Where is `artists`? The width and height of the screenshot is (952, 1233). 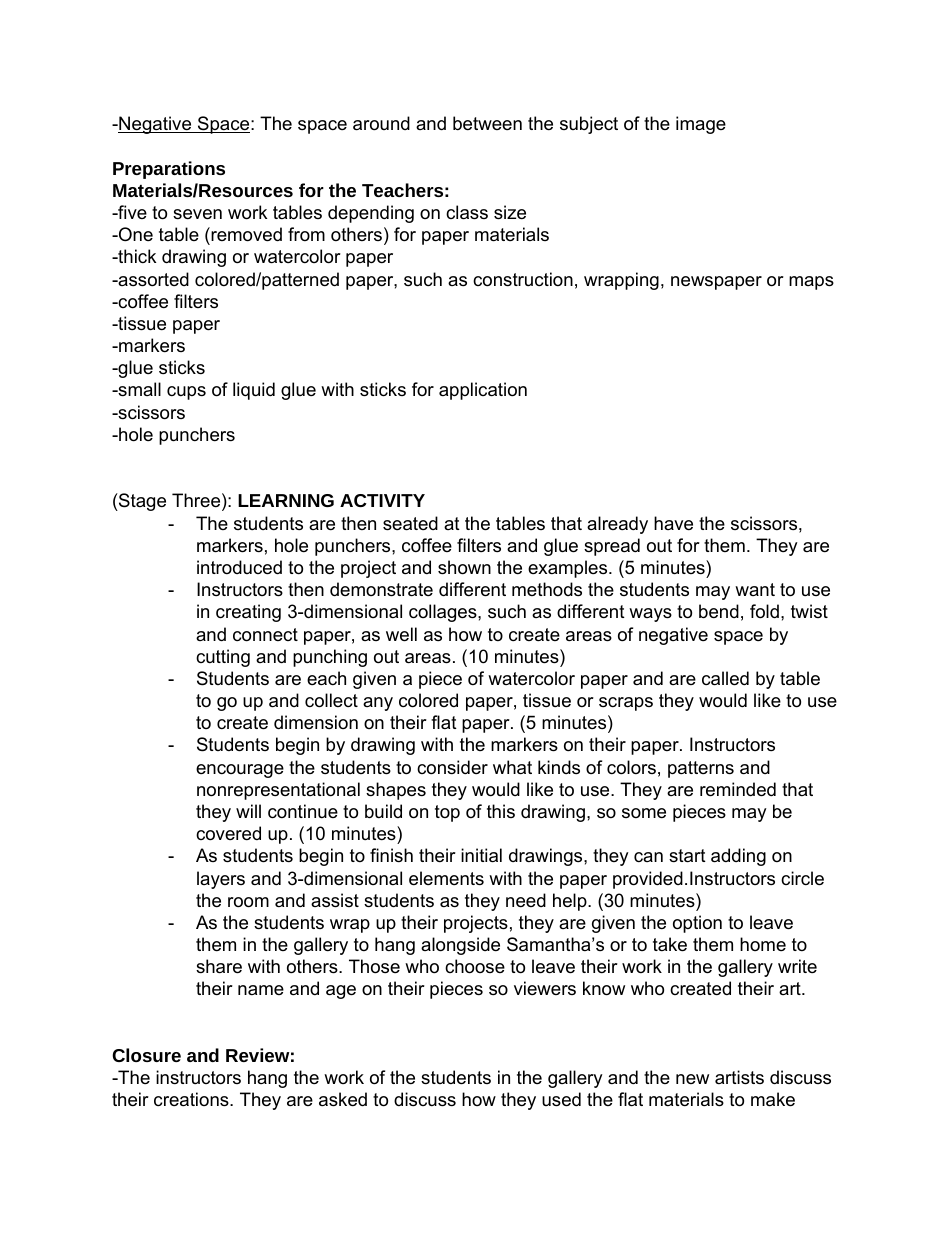
artists is located at coordinates (739, 1077).
